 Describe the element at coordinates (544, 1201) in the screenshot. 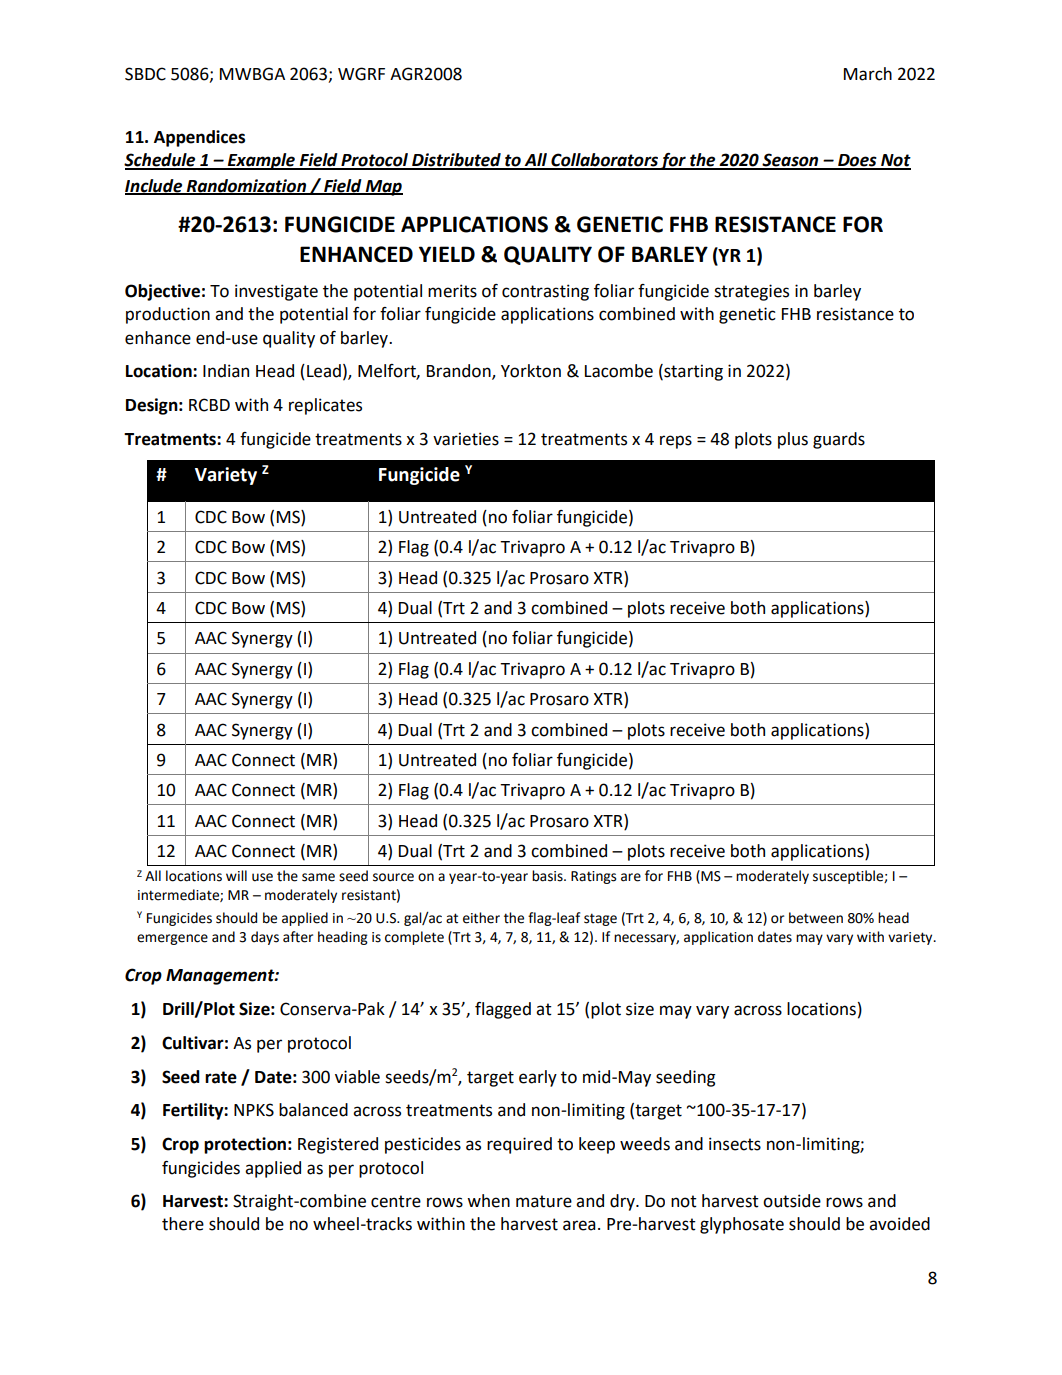

I see `mature` at that location.
